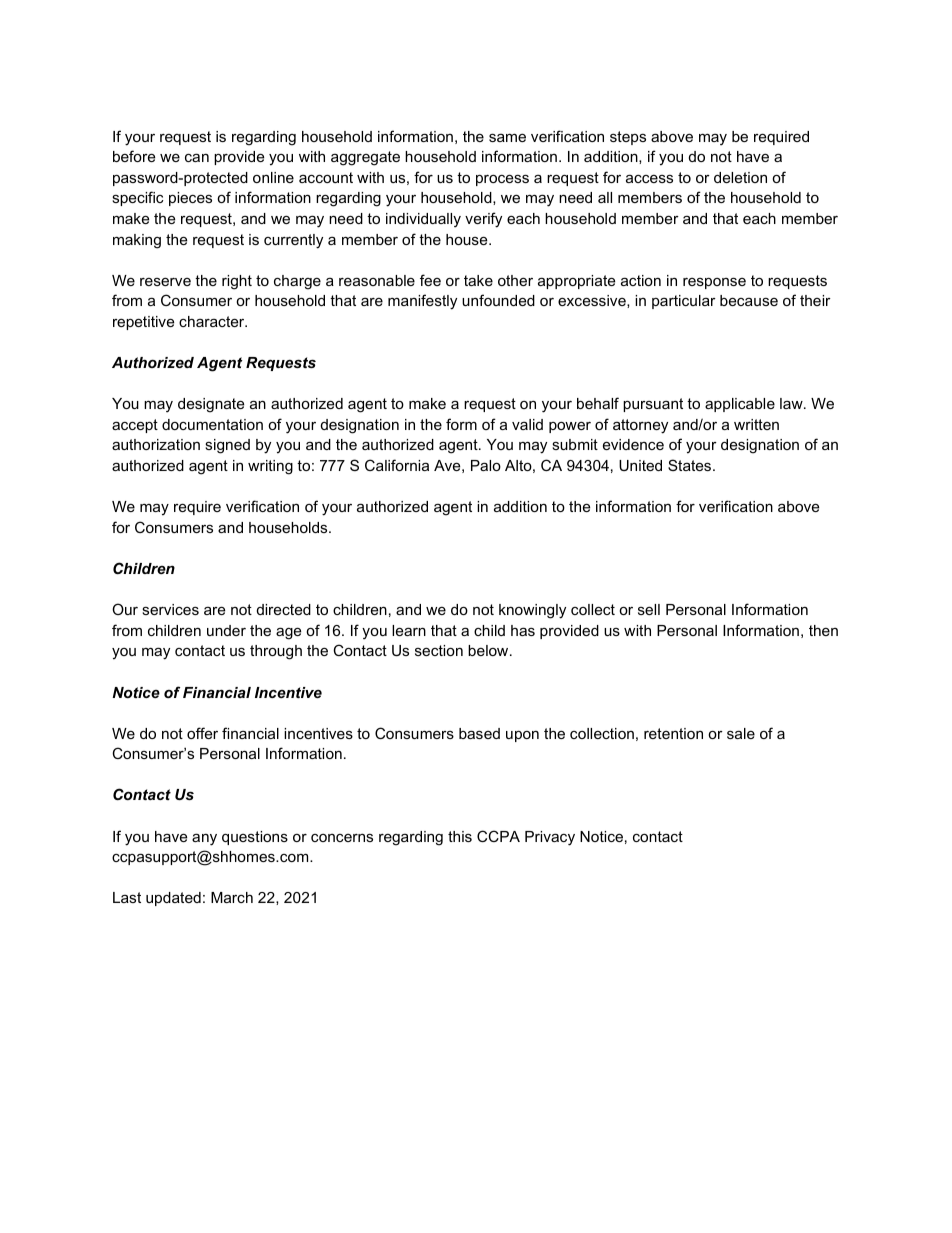 Image resolution: width=952 pixels, height=1233 pixels. What do you see at coordinates (202, 733) in the screenshot?
I see `offer` at bounding box center [202, 733].
